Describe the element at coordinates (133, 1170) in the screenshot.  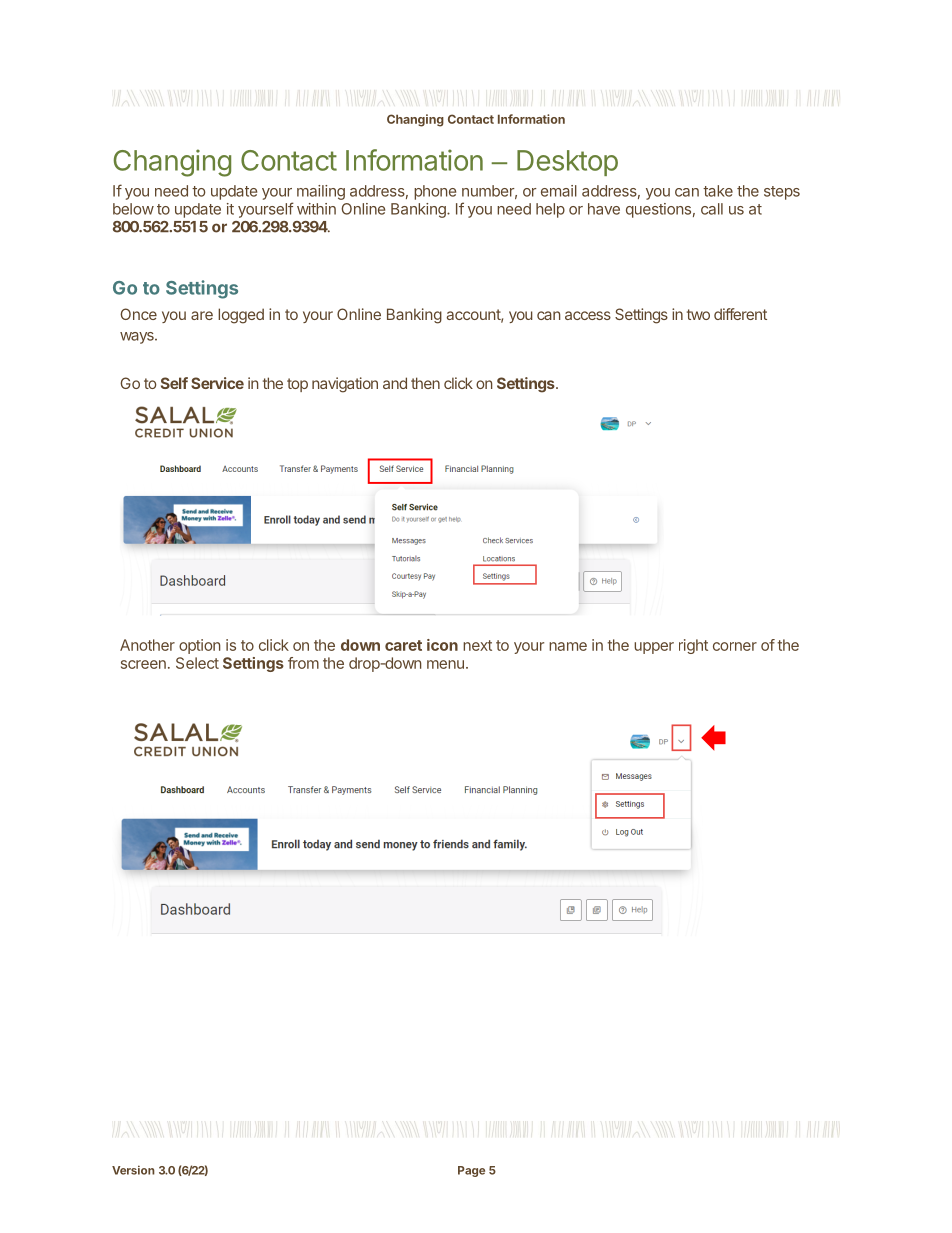
I see `Version` at that location.
